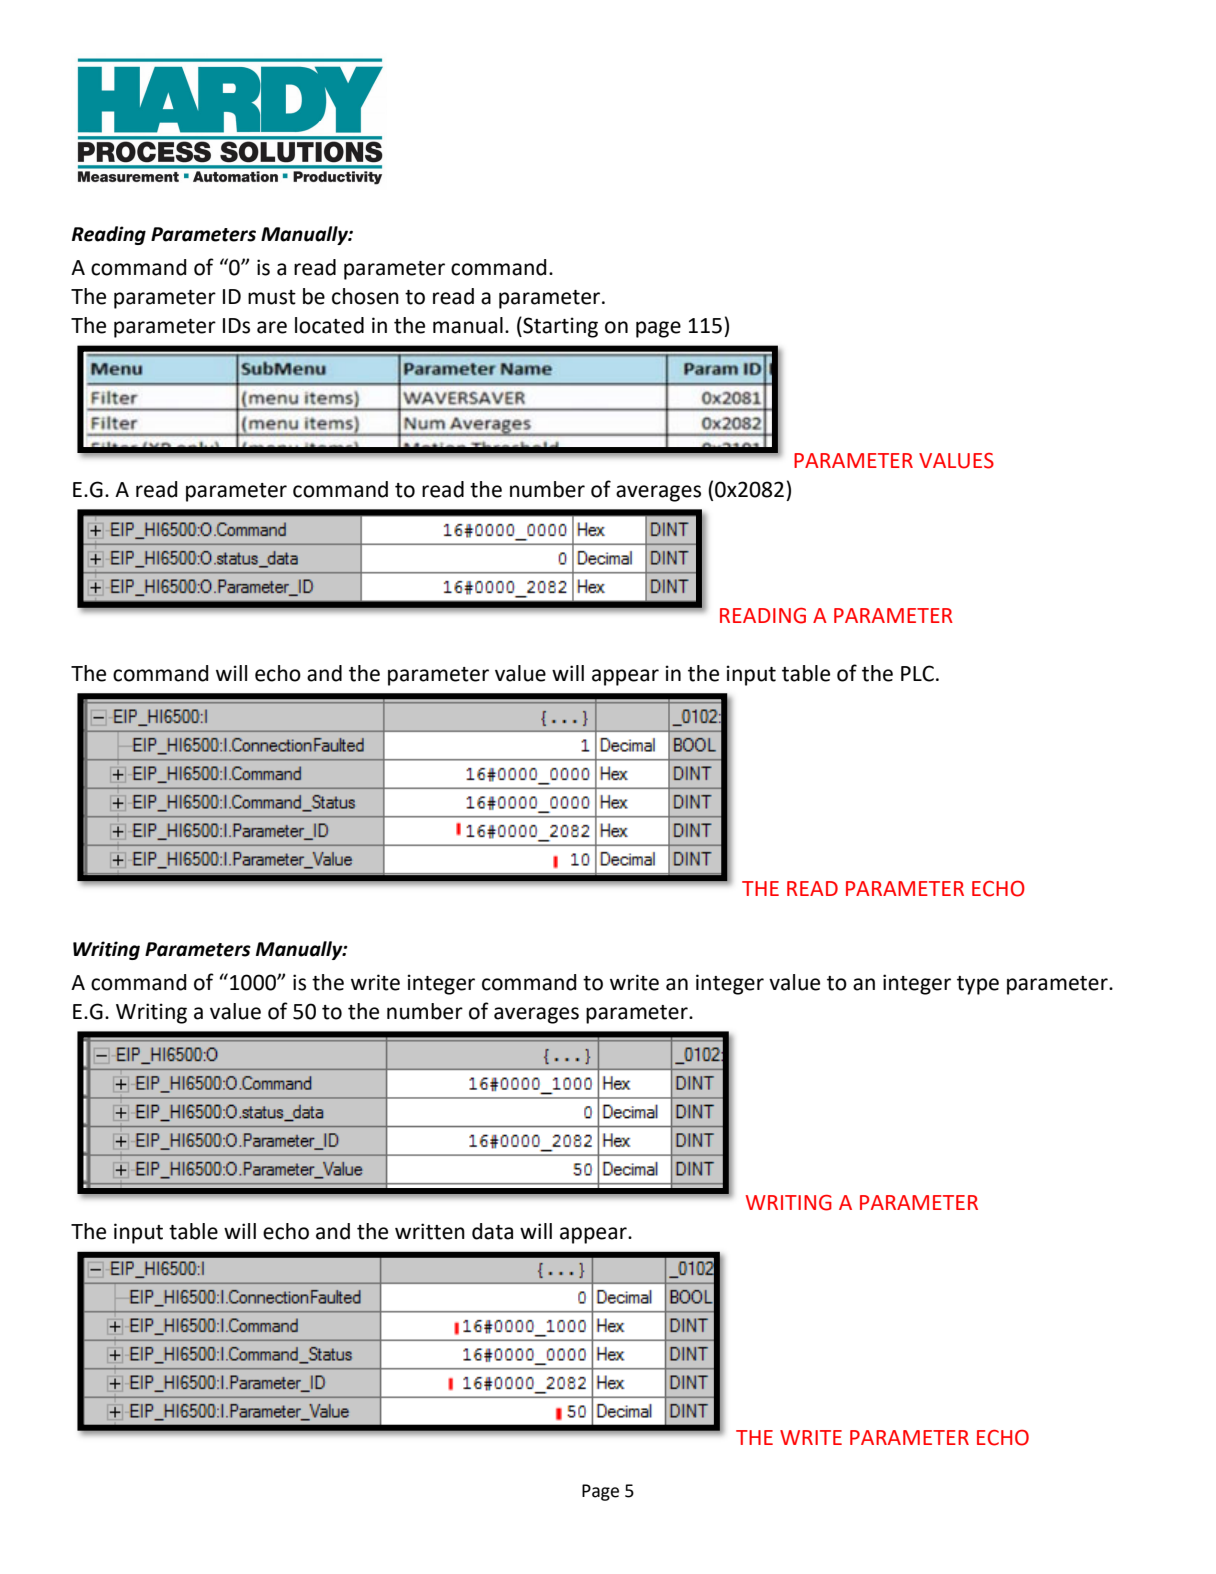  What do you see at coordinates (272, 297) in the screenshot?
I see `must` at bounding box center [272, 297].
